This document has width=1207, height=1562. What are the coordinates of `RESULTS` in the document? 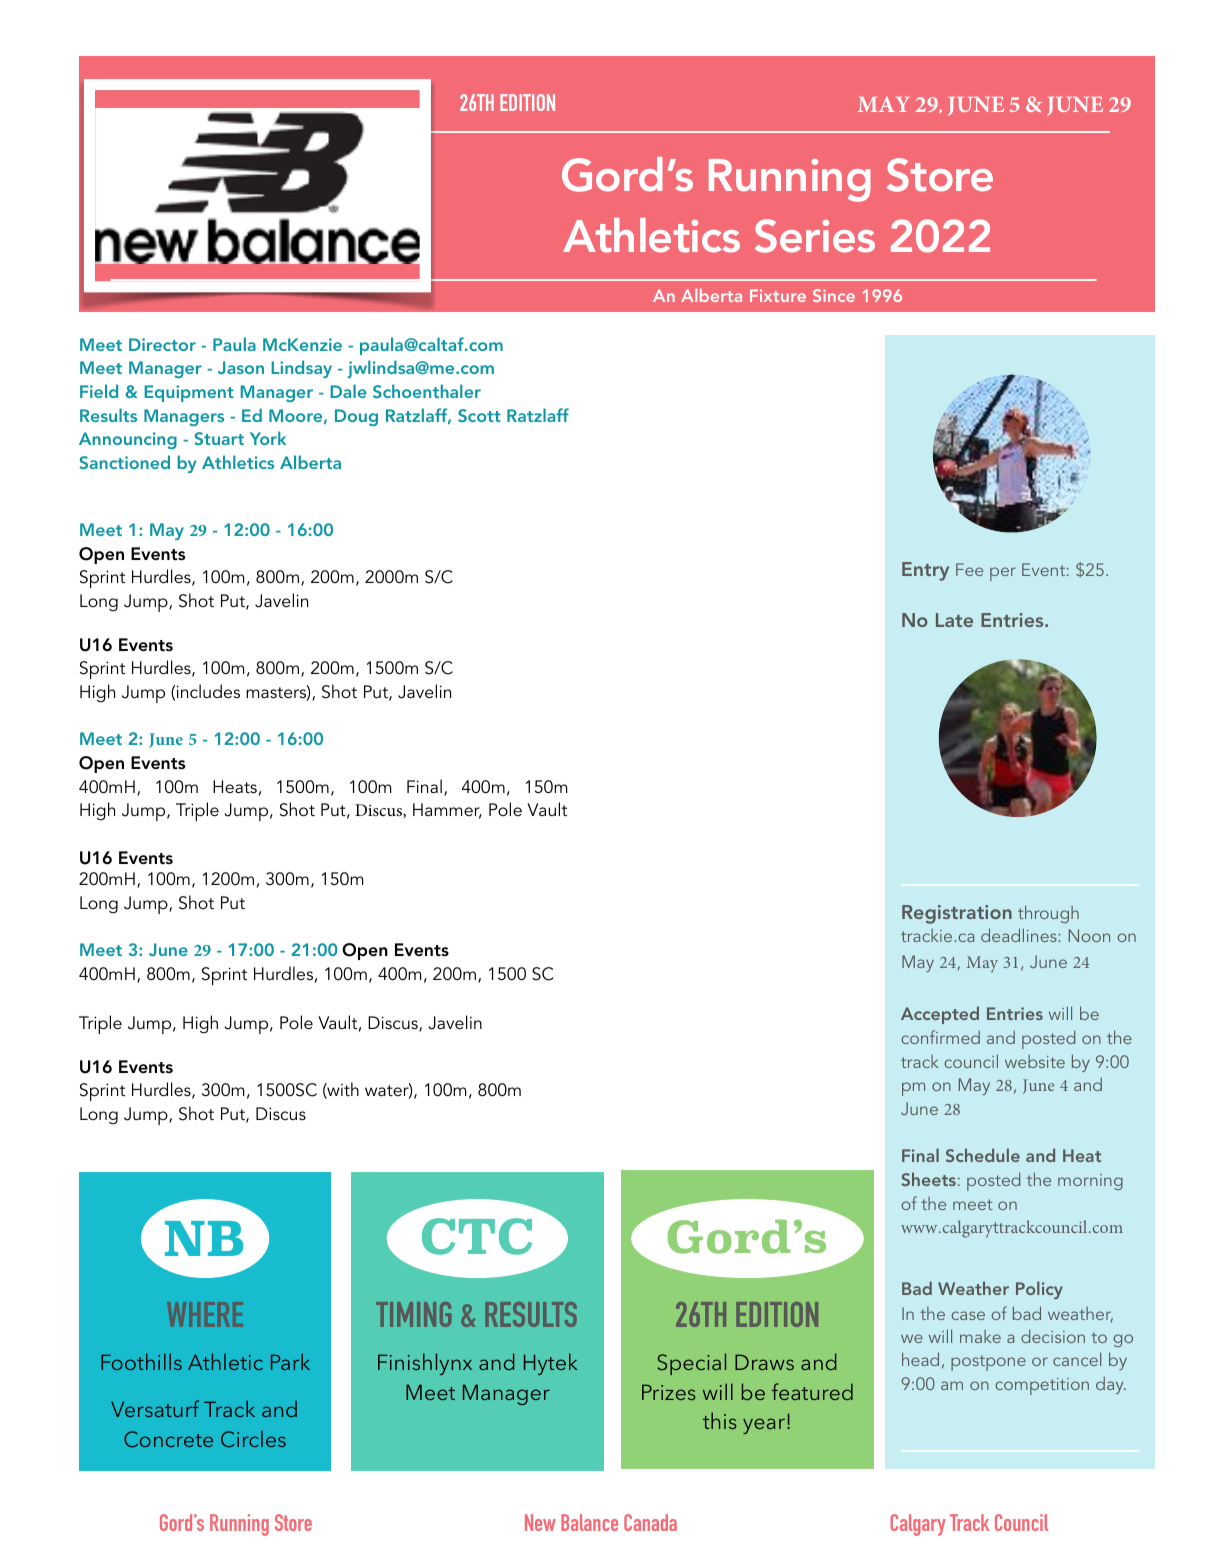 It's located at (531, 1314).
